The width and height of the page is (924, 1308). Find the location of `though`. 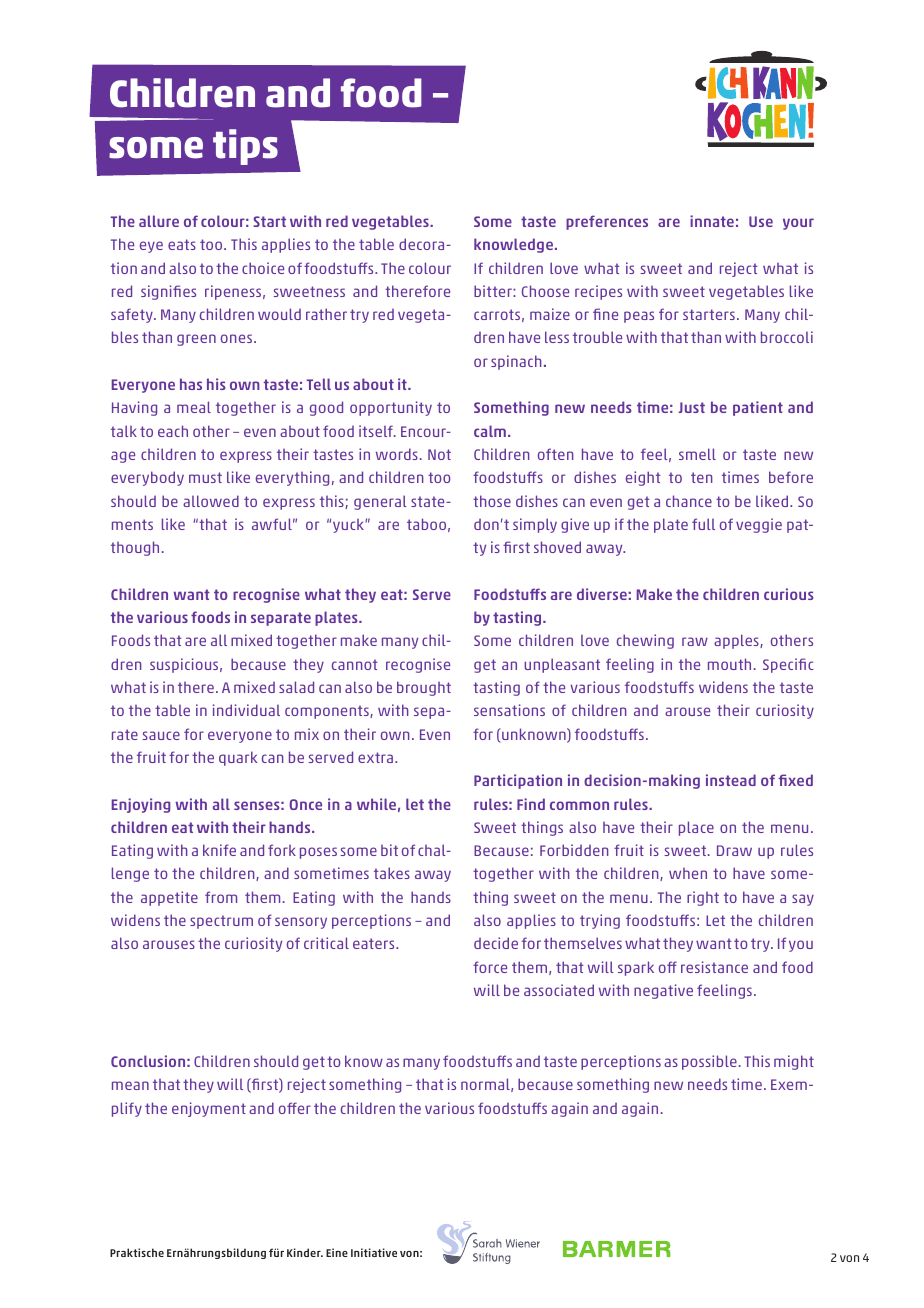

though is located at coordinates (135, 548).
